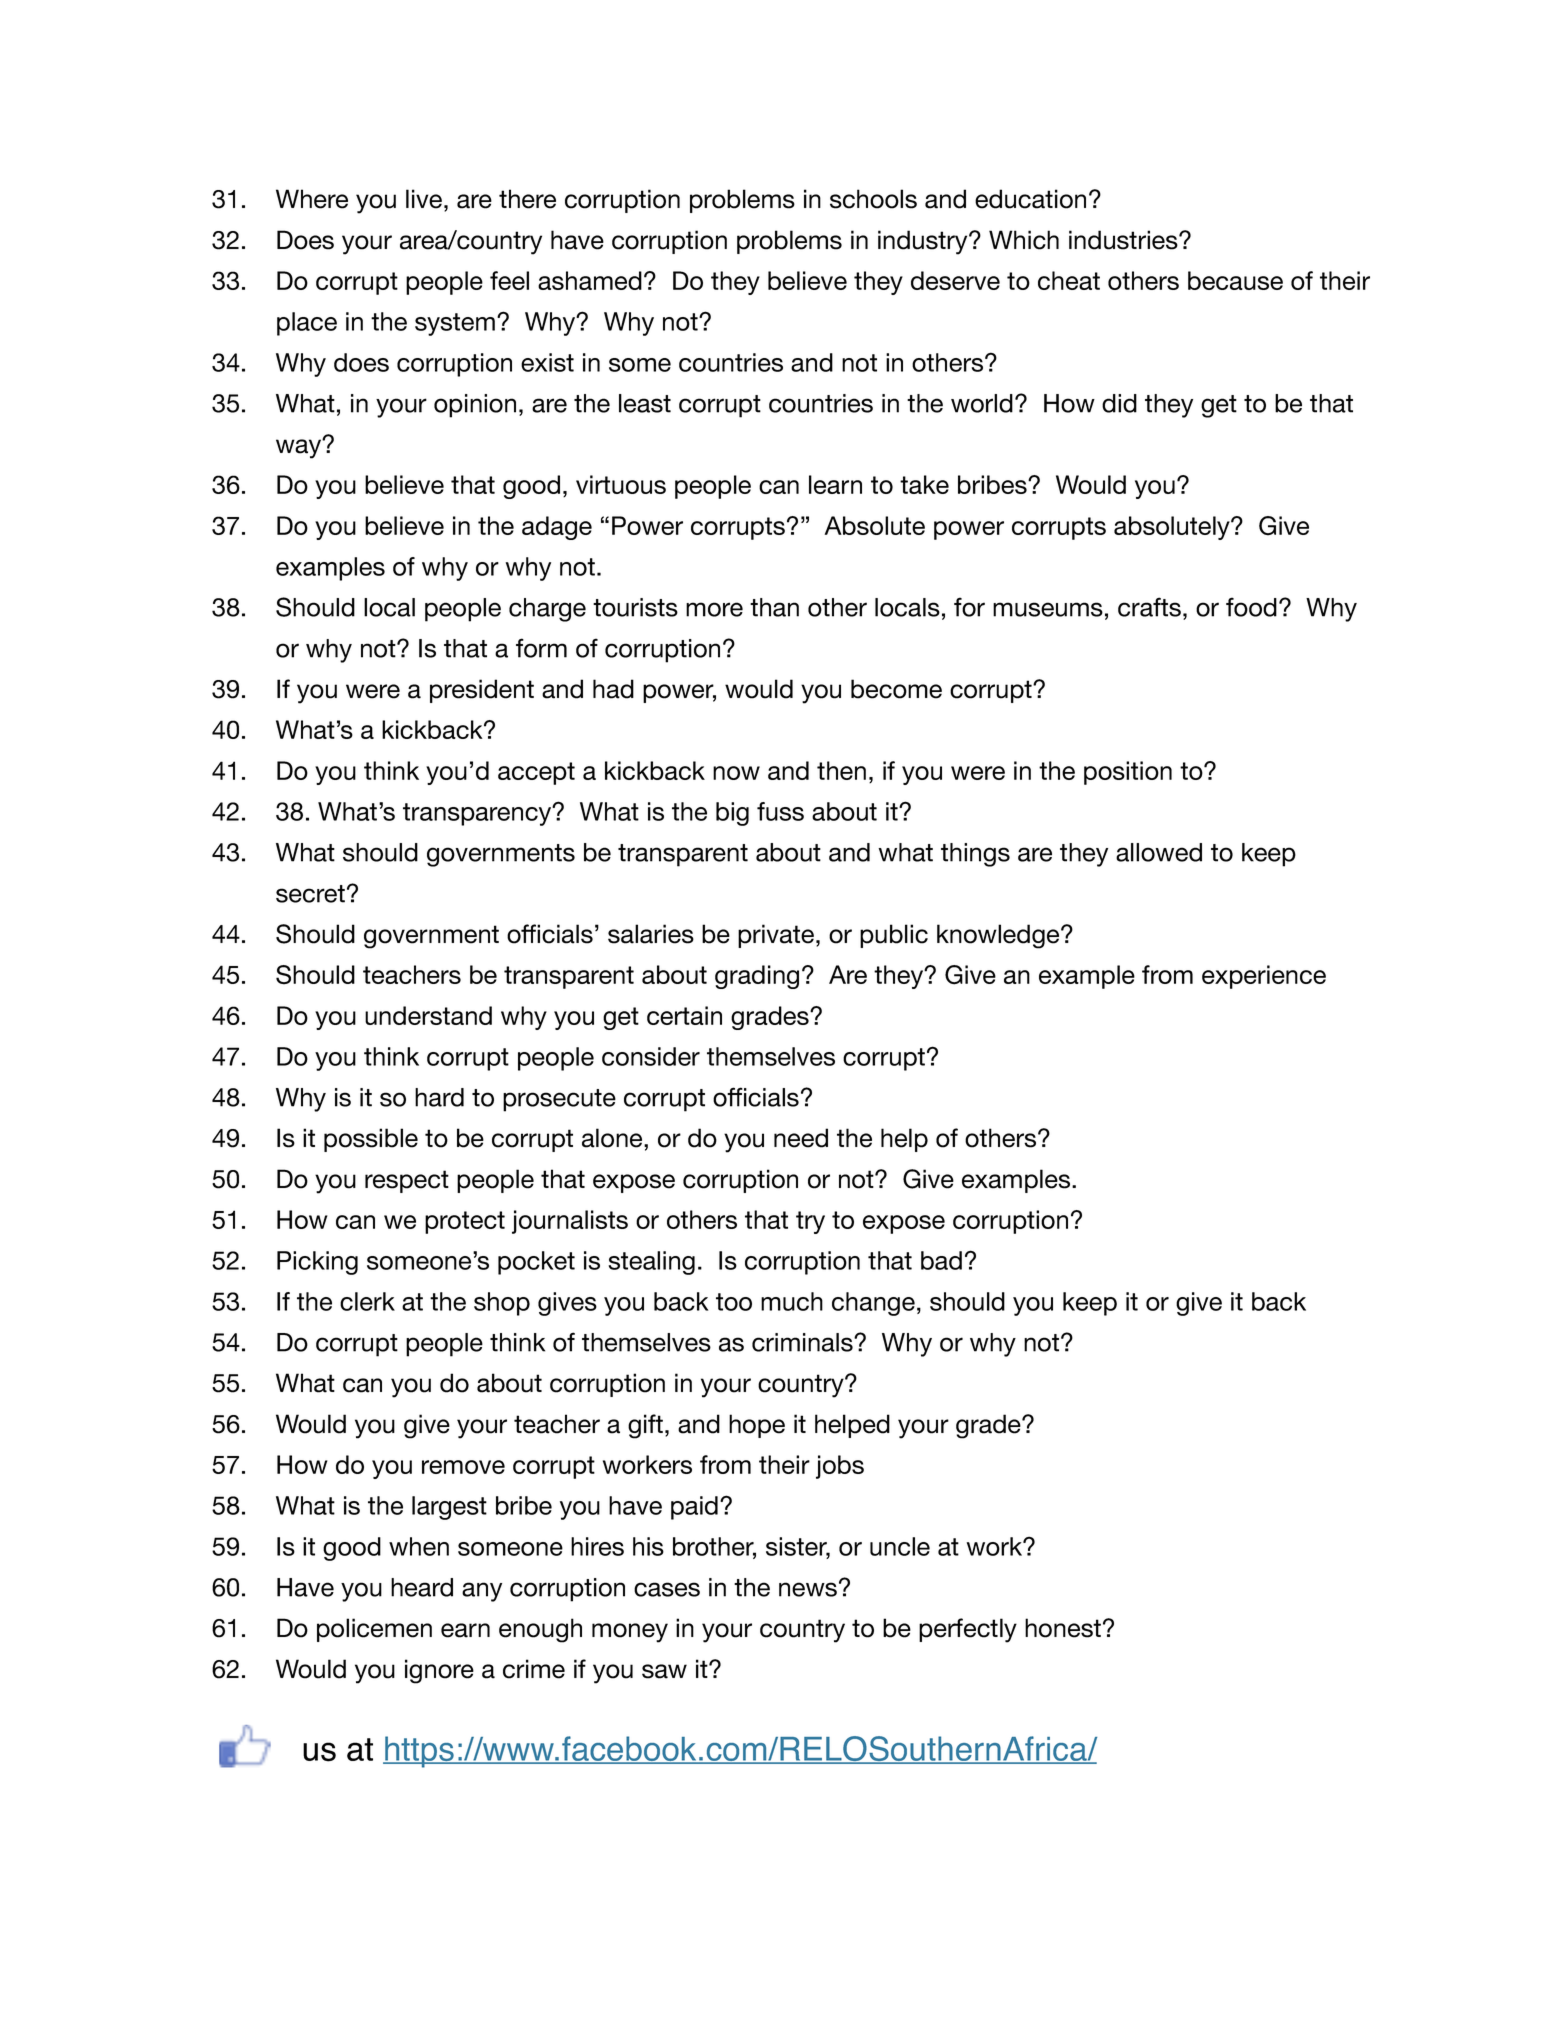 The width and height of the screenshot is (1562, 2021). I want to click on policemen, so click(374, 1630).
